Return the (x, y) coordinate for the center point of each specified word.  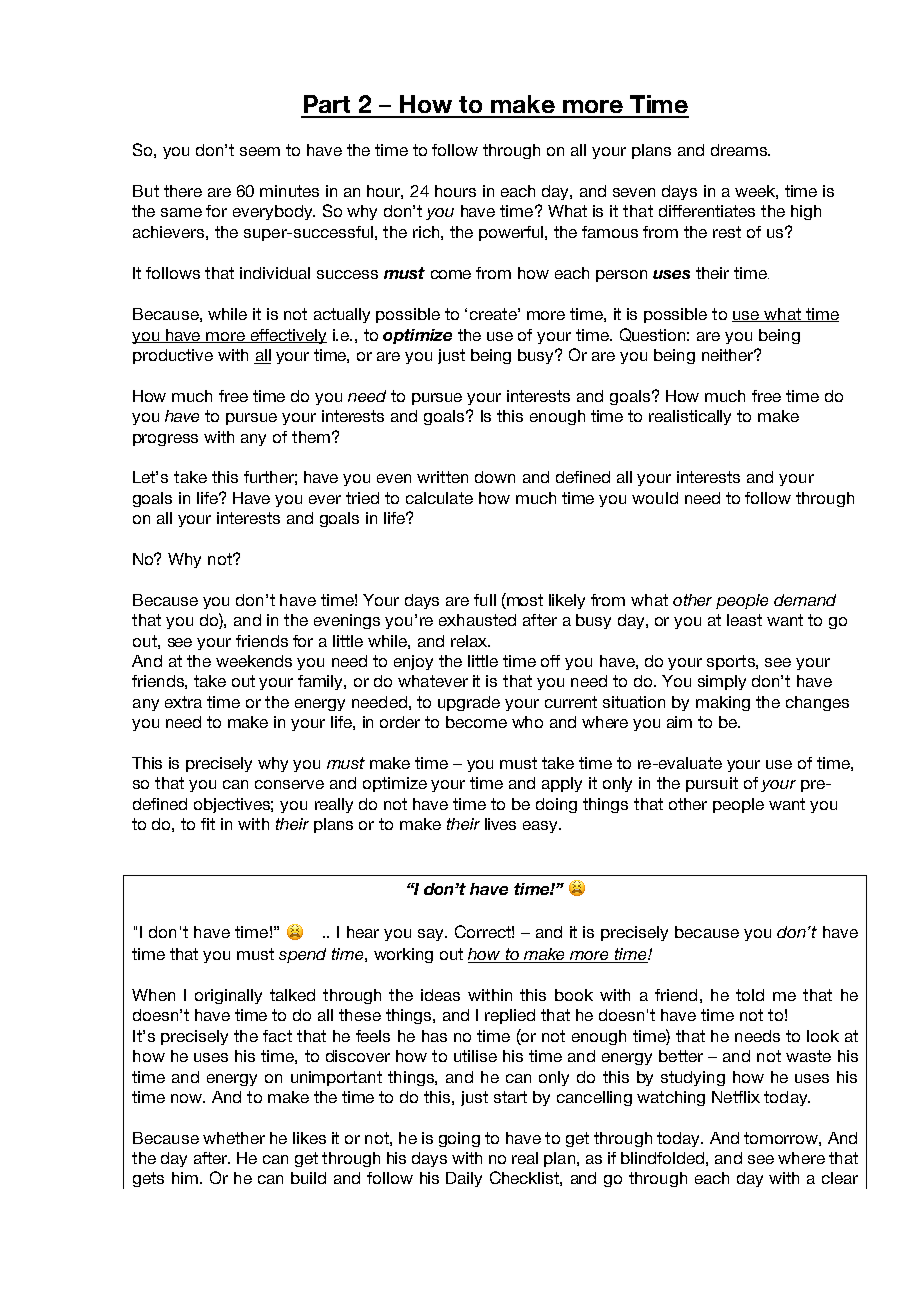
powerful (512, 233)
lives (500, 824)
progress (165, 440)
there (183, 191)
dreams (740, 150)
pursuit (712, 784)
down (495, 477)
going (459, 1139)
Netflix (736, 1097)
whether (234, 1138)
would (655, 498)
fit (208, 824)
